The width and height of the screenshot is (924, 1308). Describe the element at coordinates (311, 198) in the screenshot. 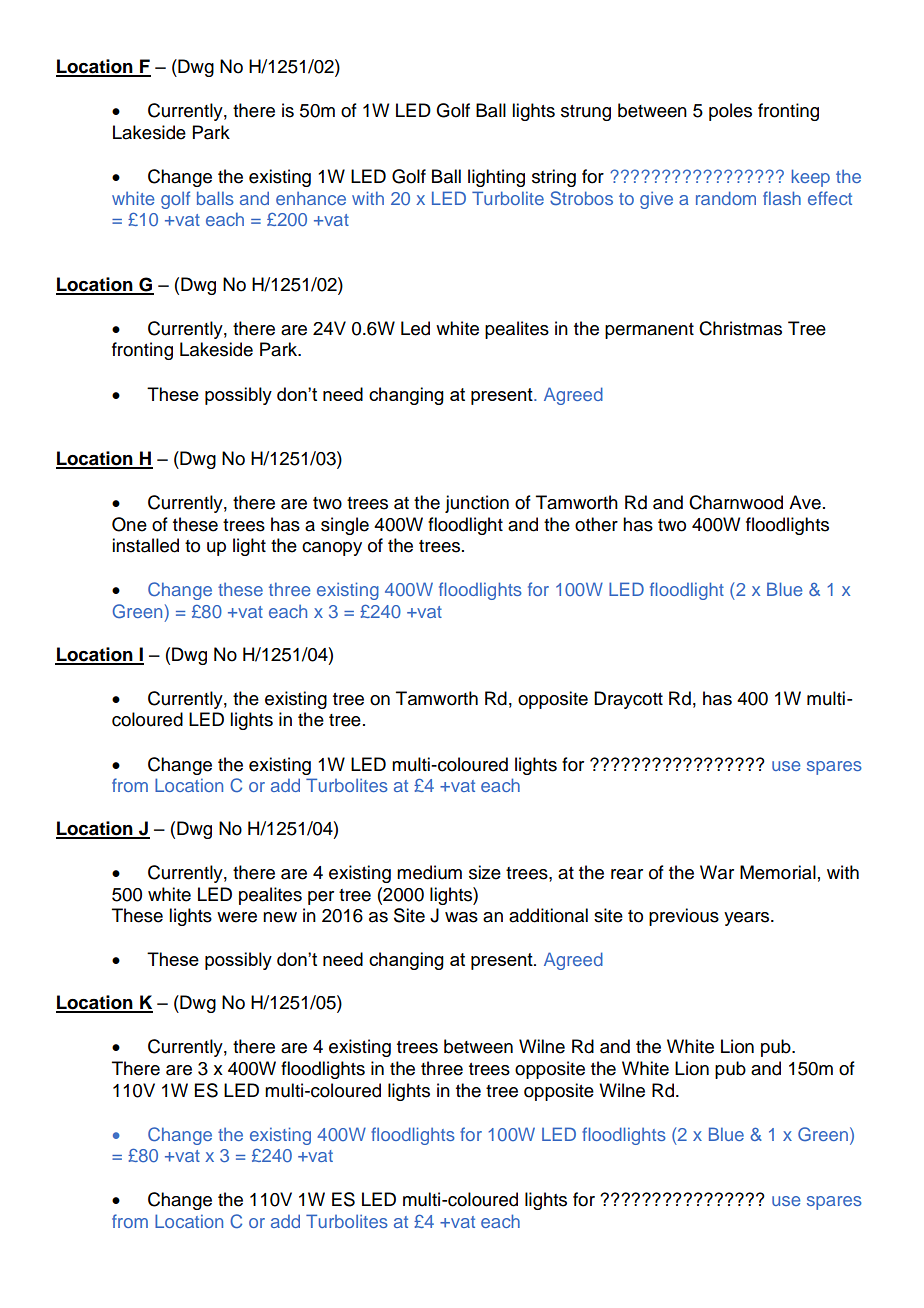

I see `enhance` at that location.
